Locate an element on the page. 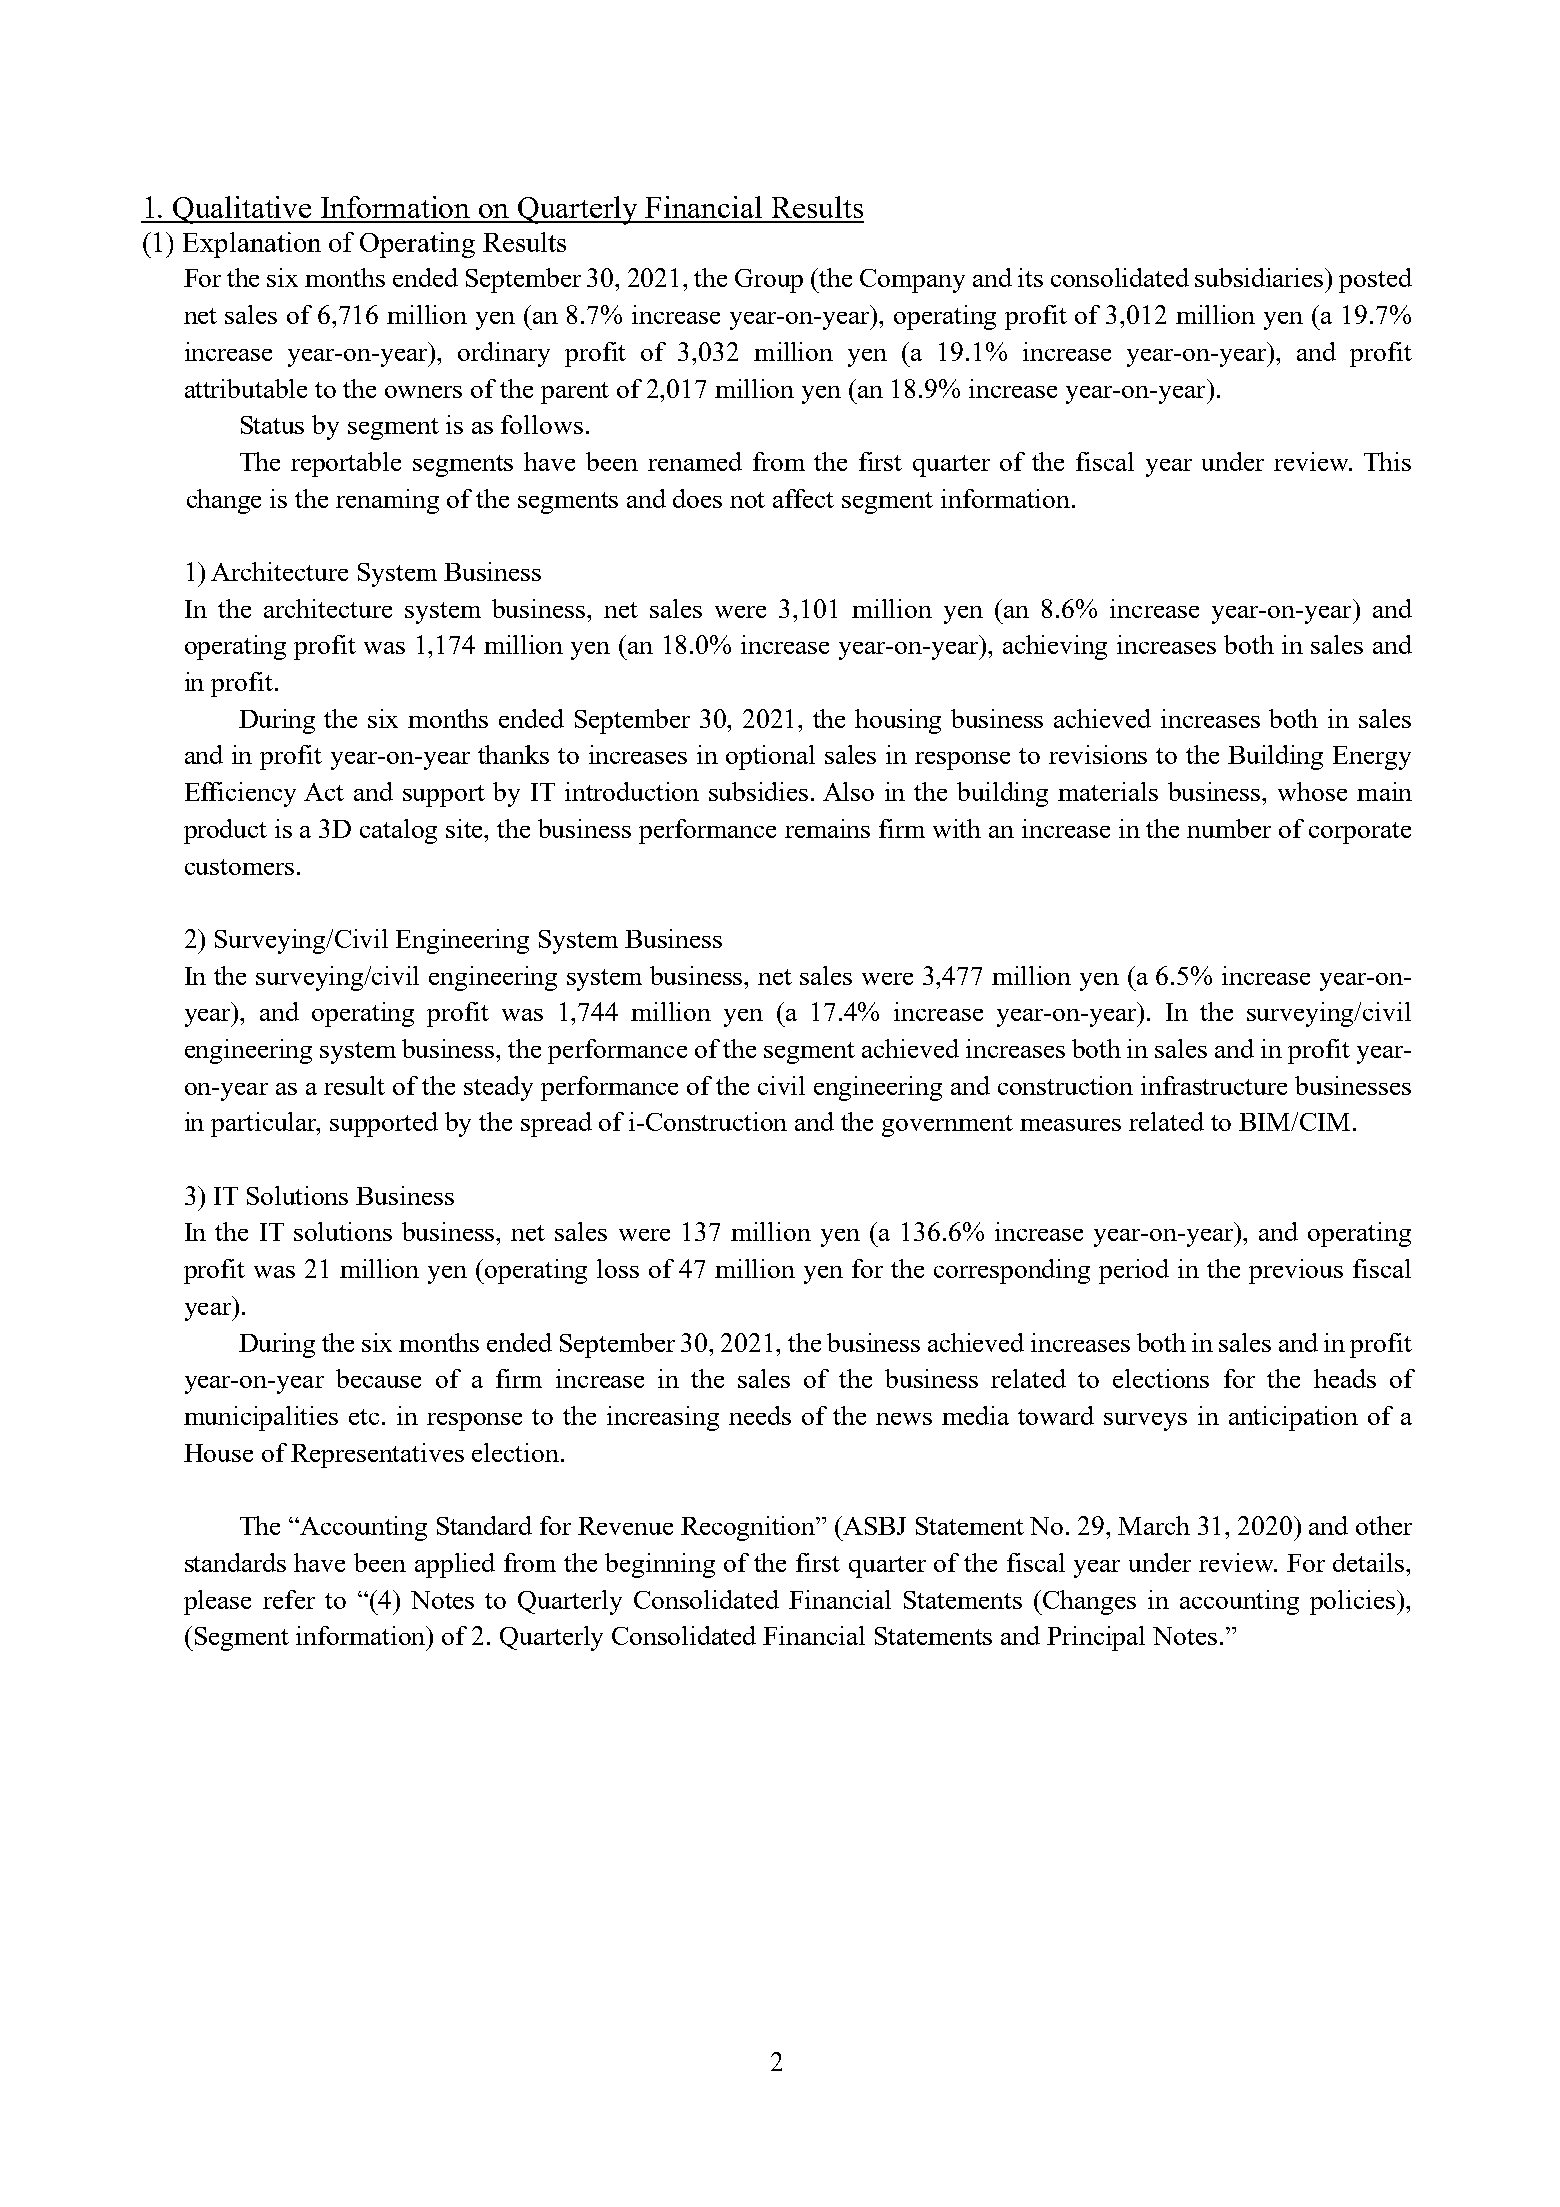 This page has height=2207, width=1560. subsidiaries is located at coordinates (1261, 277).
